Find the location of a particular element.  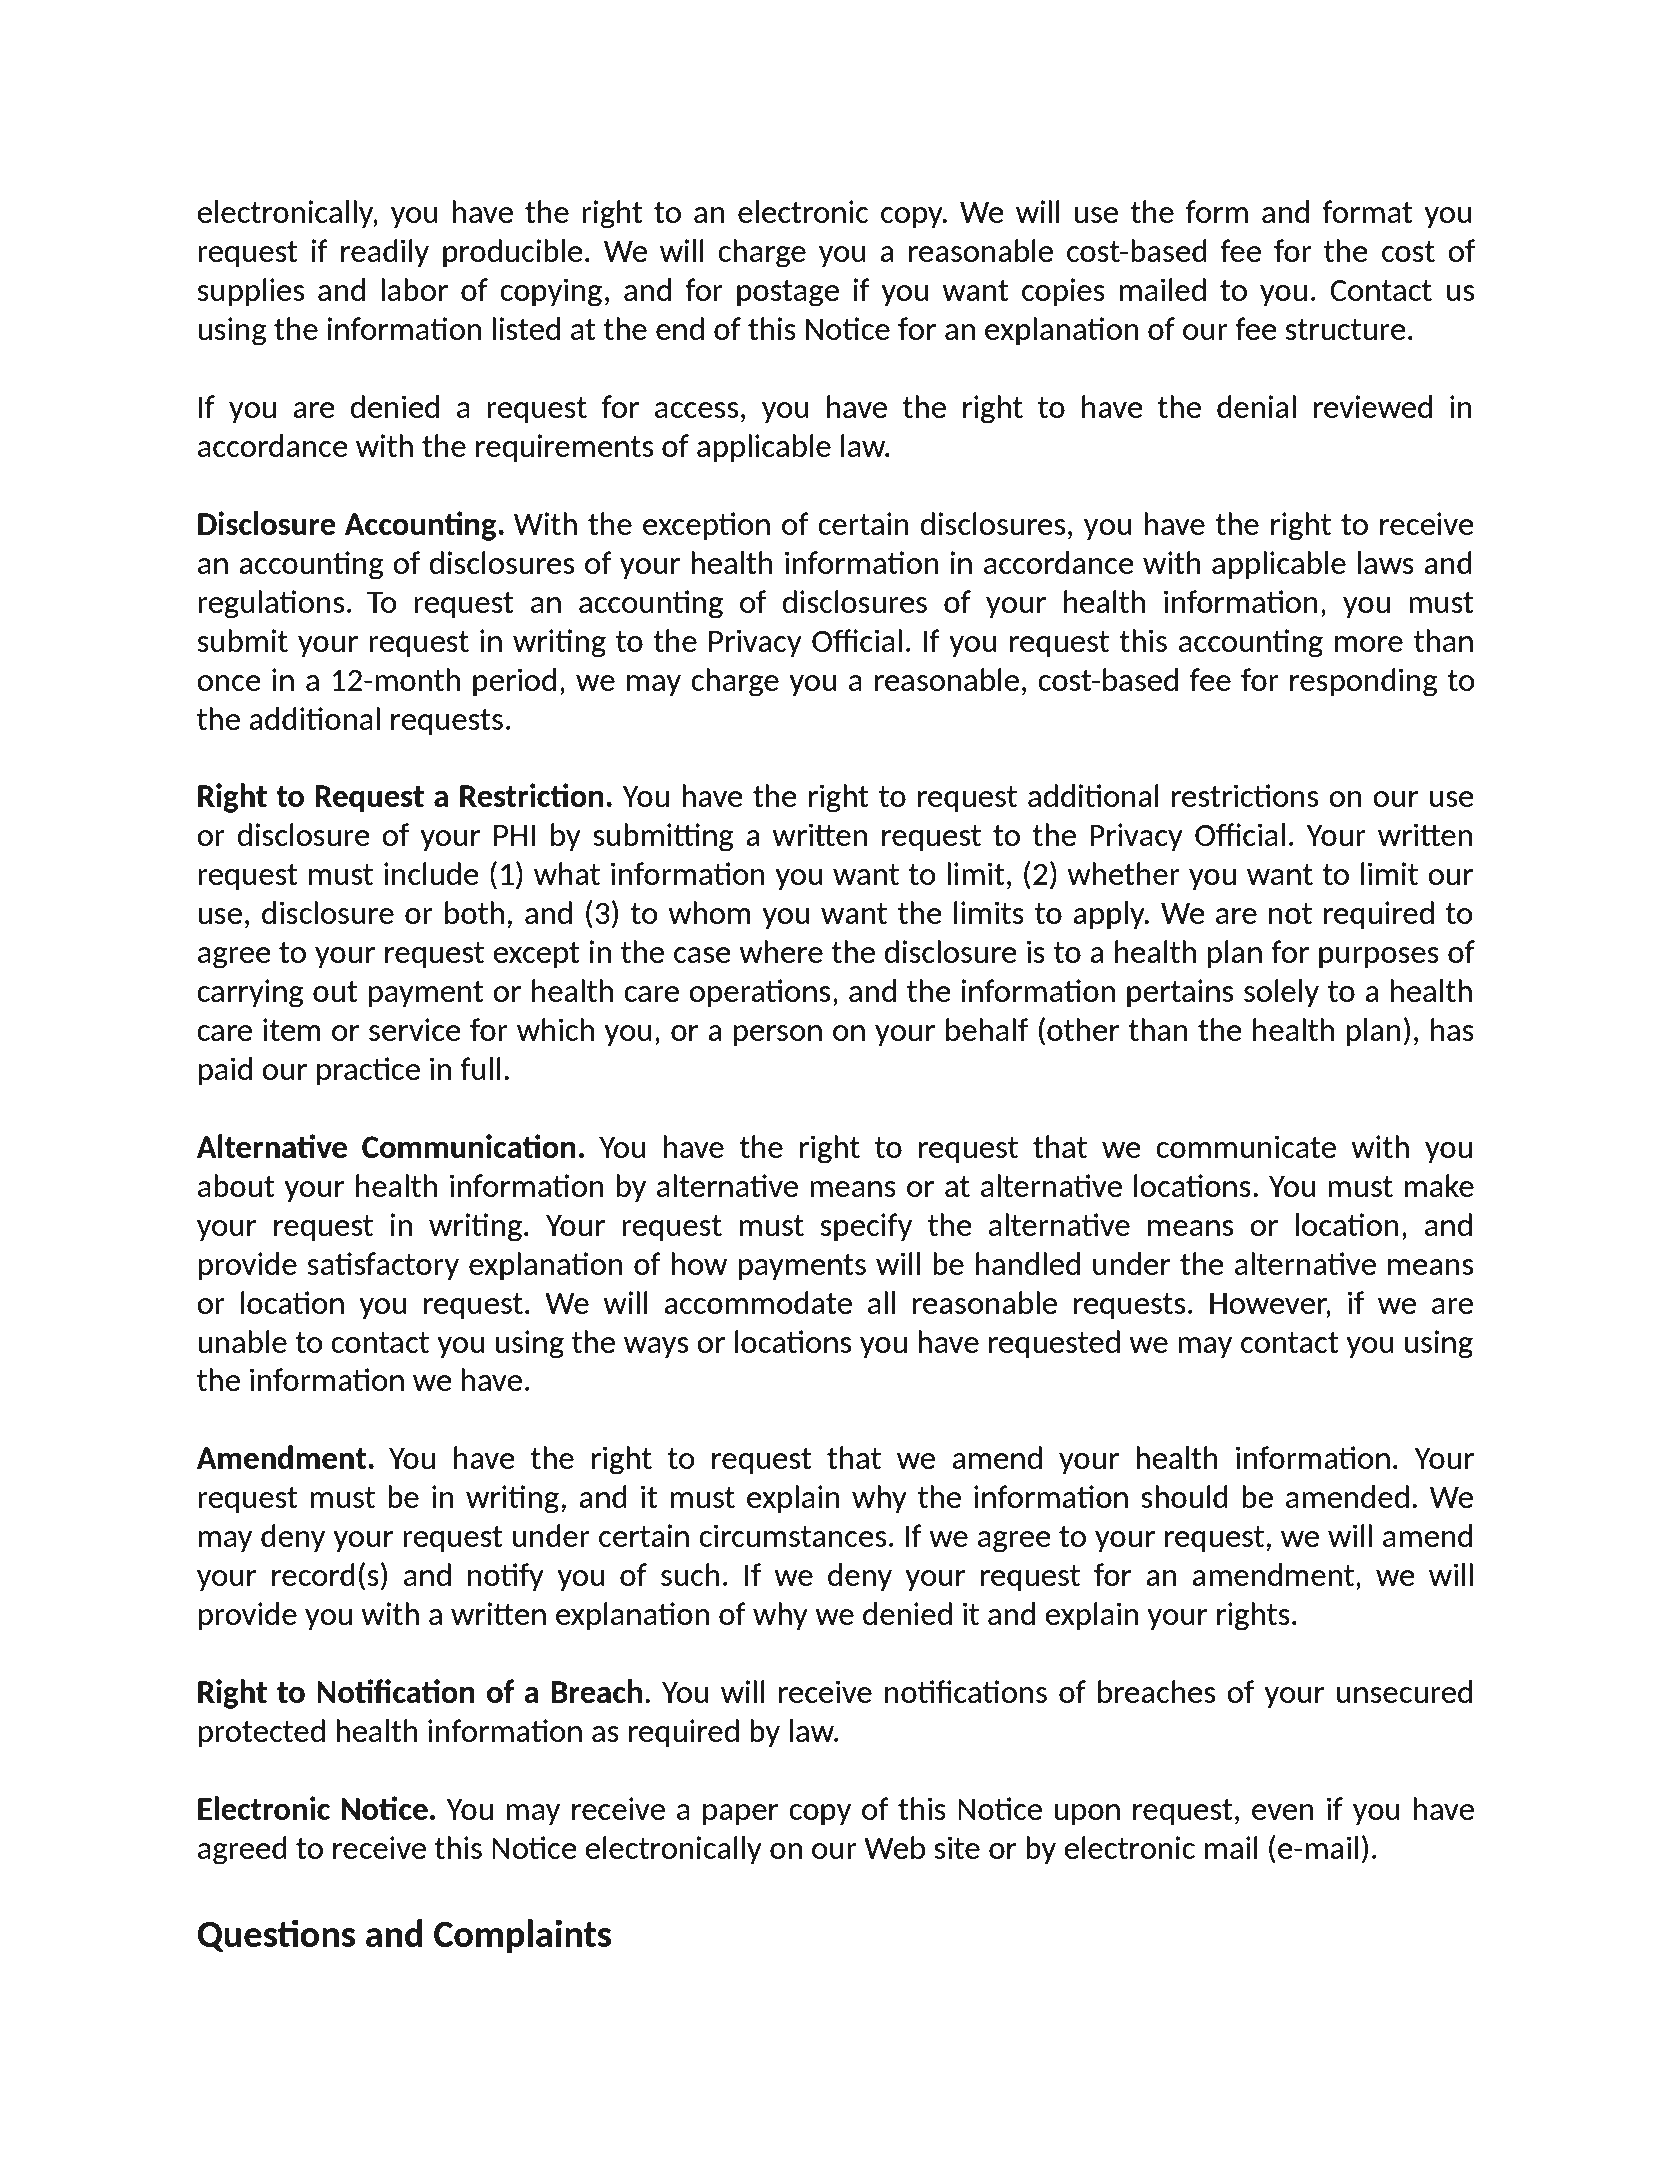

whom is located at coordinates (709, 912).
